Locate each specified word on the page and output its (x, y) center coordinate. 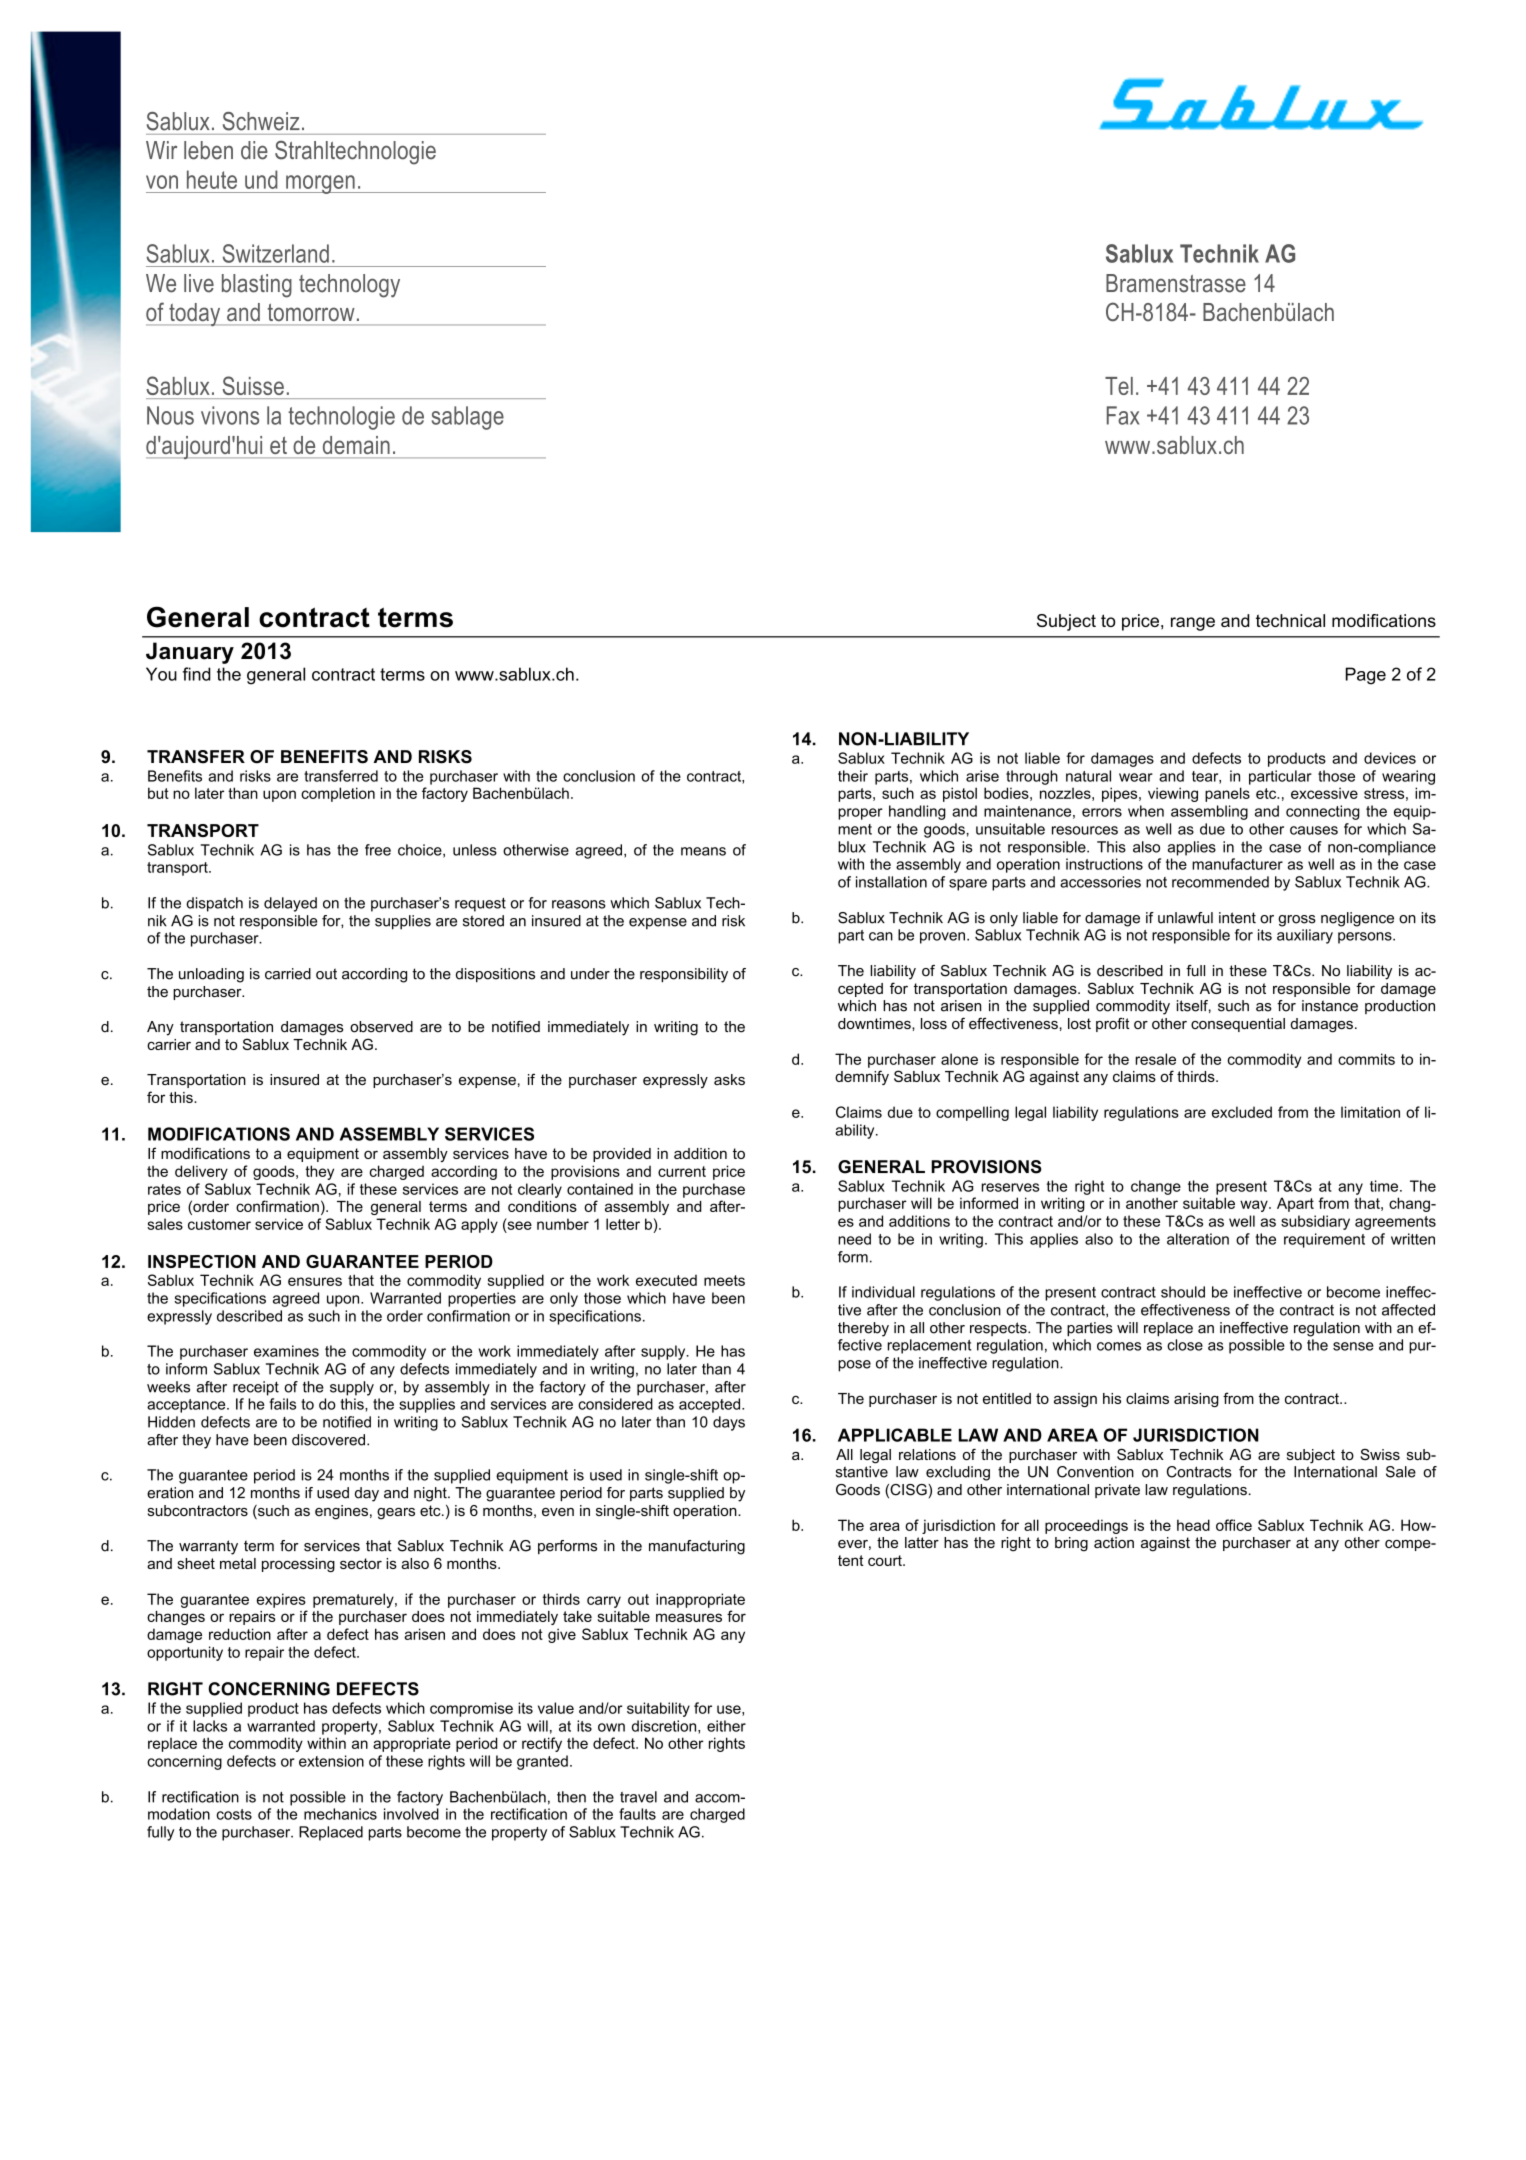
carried (288, 974)
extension (331, 1761)
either (726, 1726)
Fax (1123, 415)
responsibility (684, 975)
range (1193, 624)
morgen (320, 184)
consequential (1238, 1025)
